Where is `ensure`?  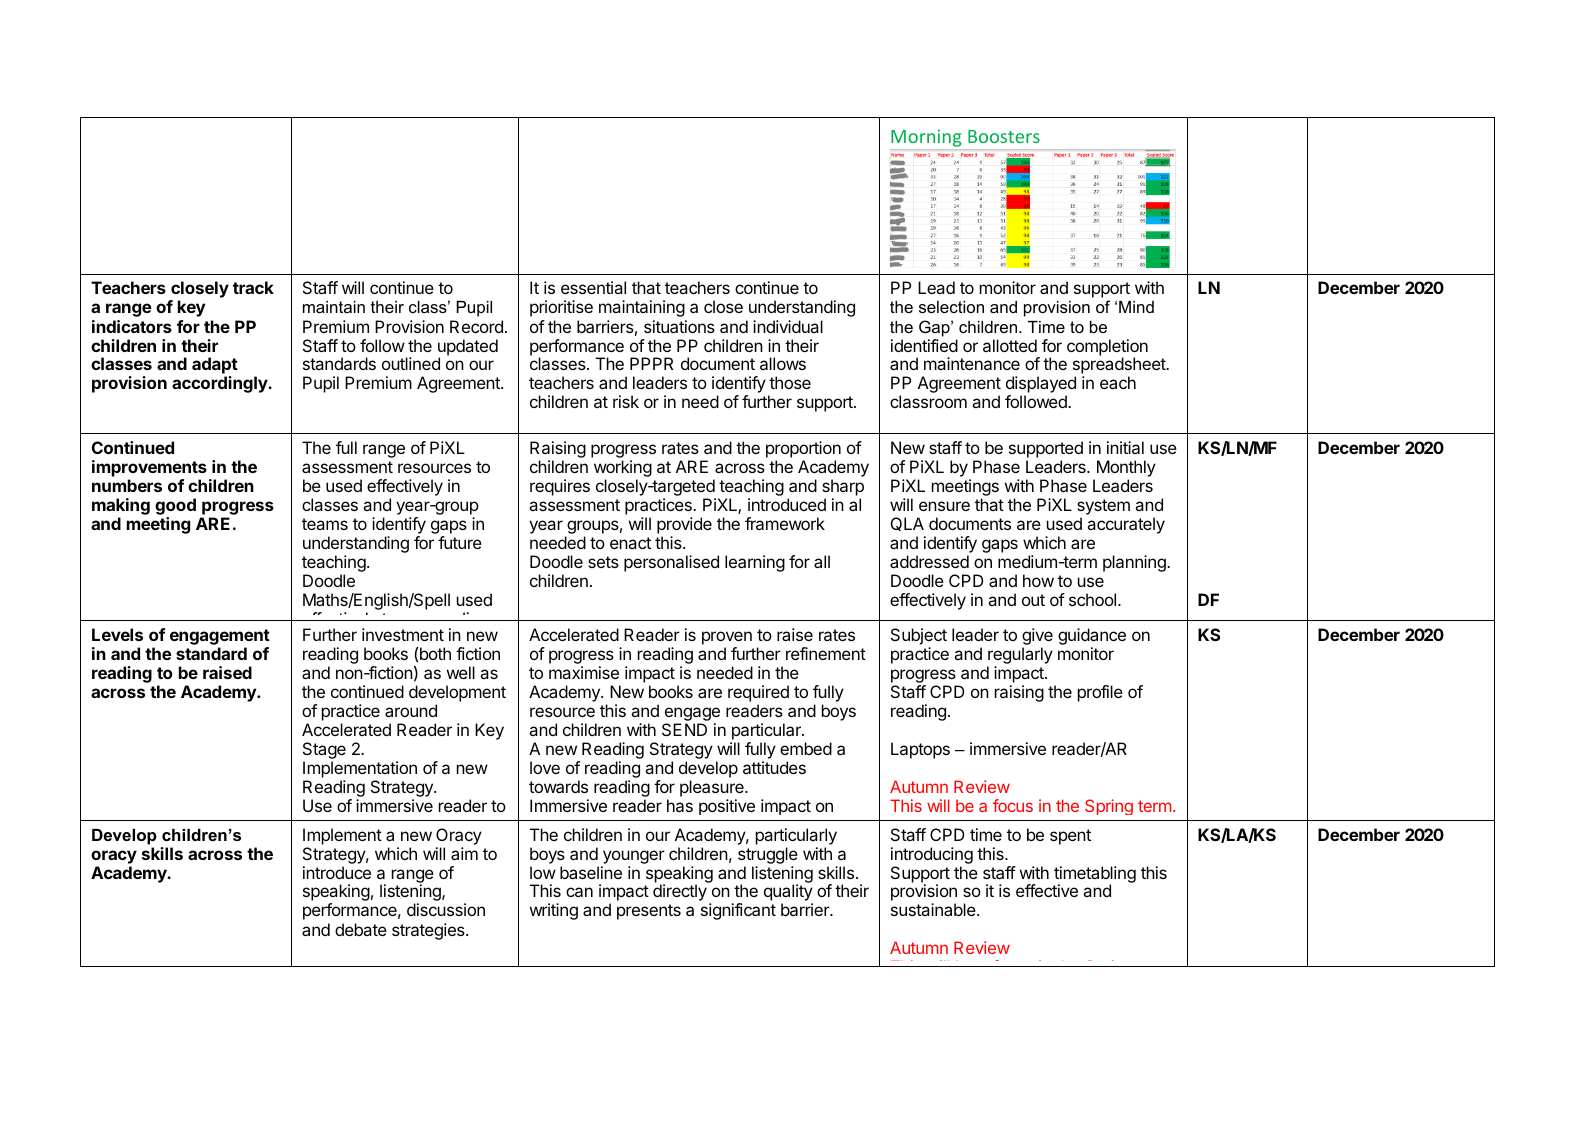
ensure is located at coordinates (944, 506).
